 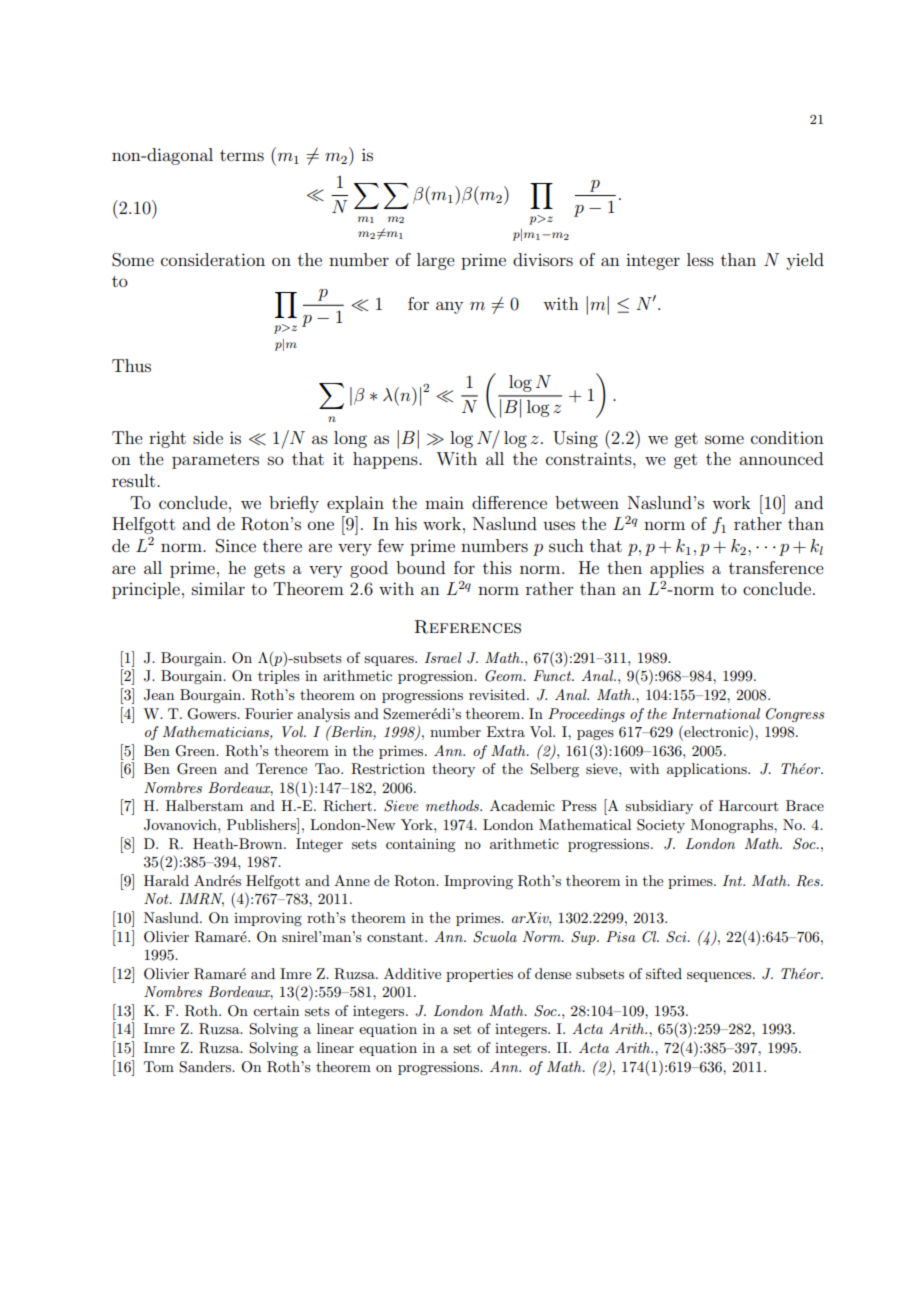 What do you see at coordinates (206, 1067) in the image?
I see `Sanders` at bounding box center [206, 1067].
